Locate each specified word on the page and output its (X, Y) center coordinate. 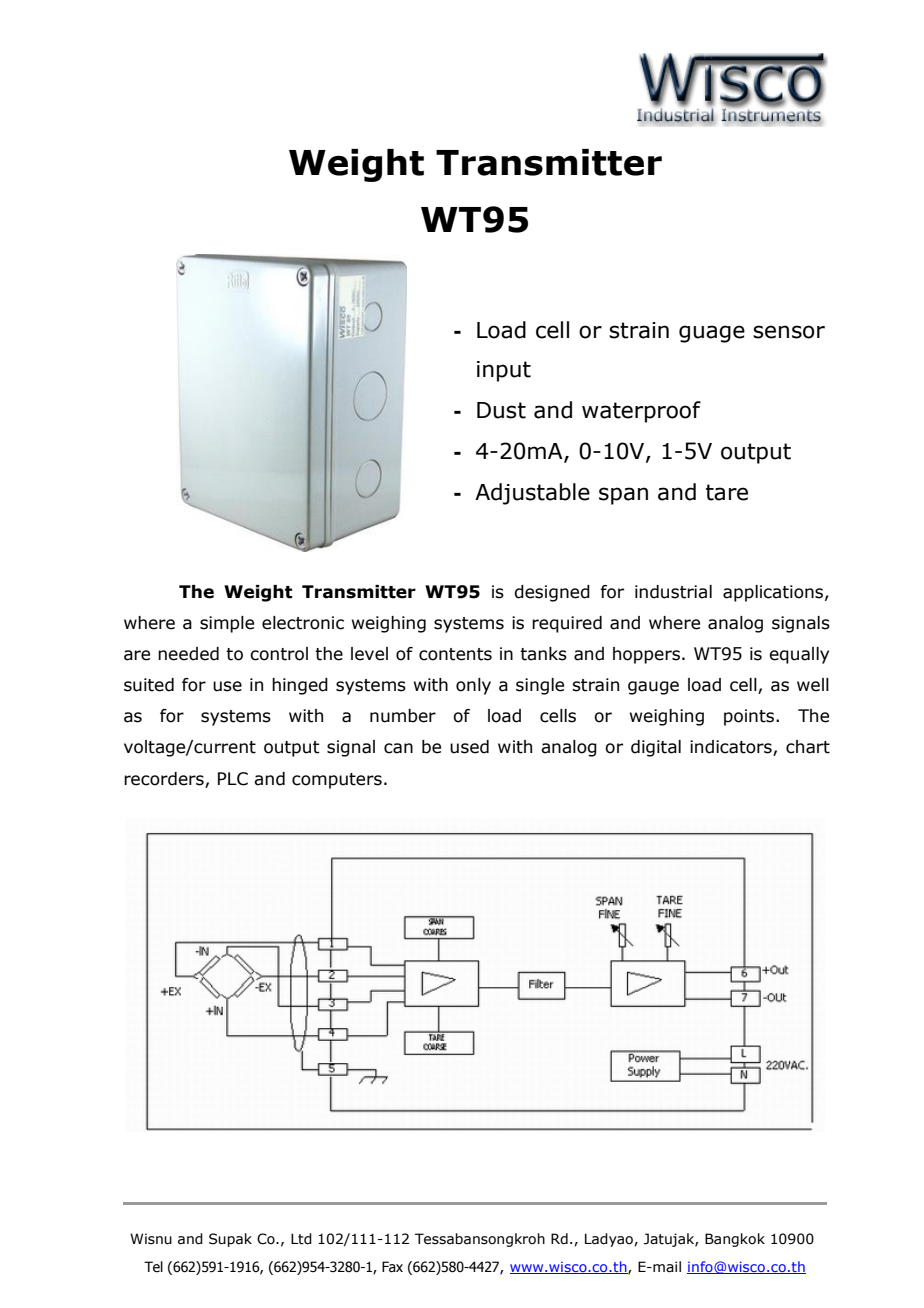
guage (712, 334)
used (469, 747)
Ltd (301, 1239)
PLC (233, 779)
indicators (732, 748)
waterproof (641, 412)
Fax (392, 1267)
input (504, 371)
